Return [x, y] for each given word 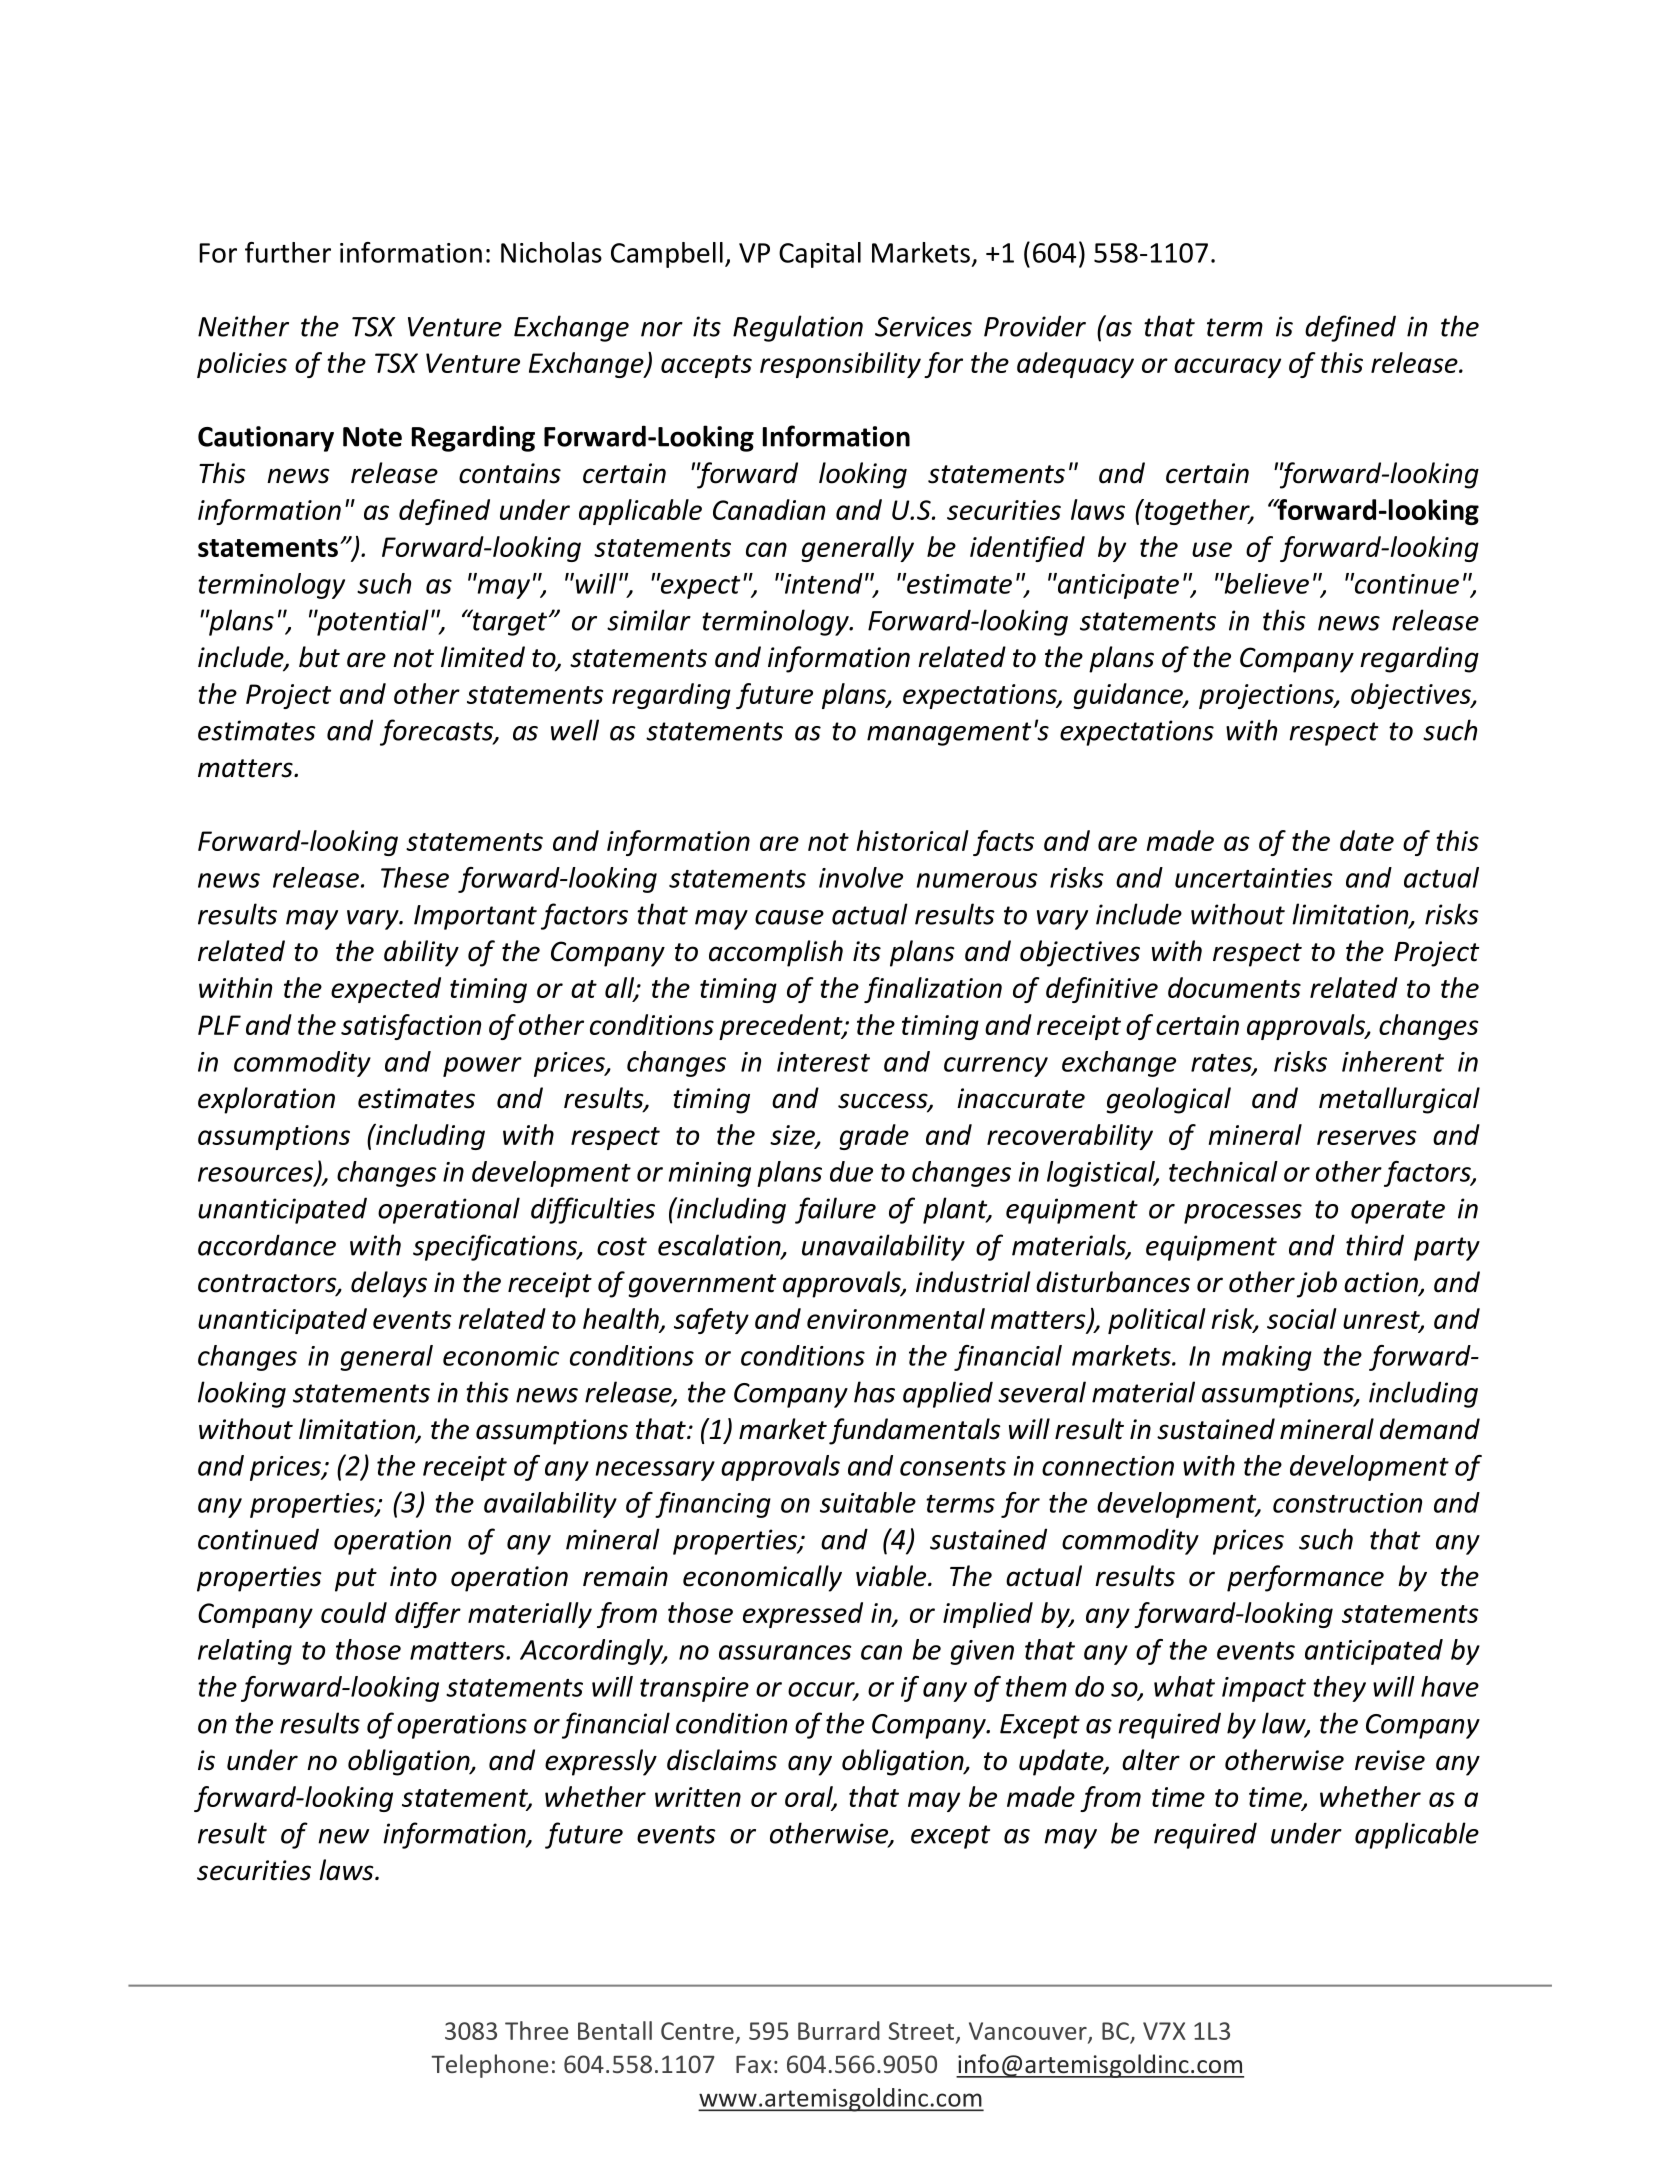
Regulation [798, 328]
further [288, 252]
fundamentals [915, 1431]
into [413, 1576]
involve [861, 877]
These [415, 877]
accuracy [1227, 368]
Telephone [489, 2066]
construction [1347, 1503]
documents [1234, 987]
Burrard [839, 2030]
